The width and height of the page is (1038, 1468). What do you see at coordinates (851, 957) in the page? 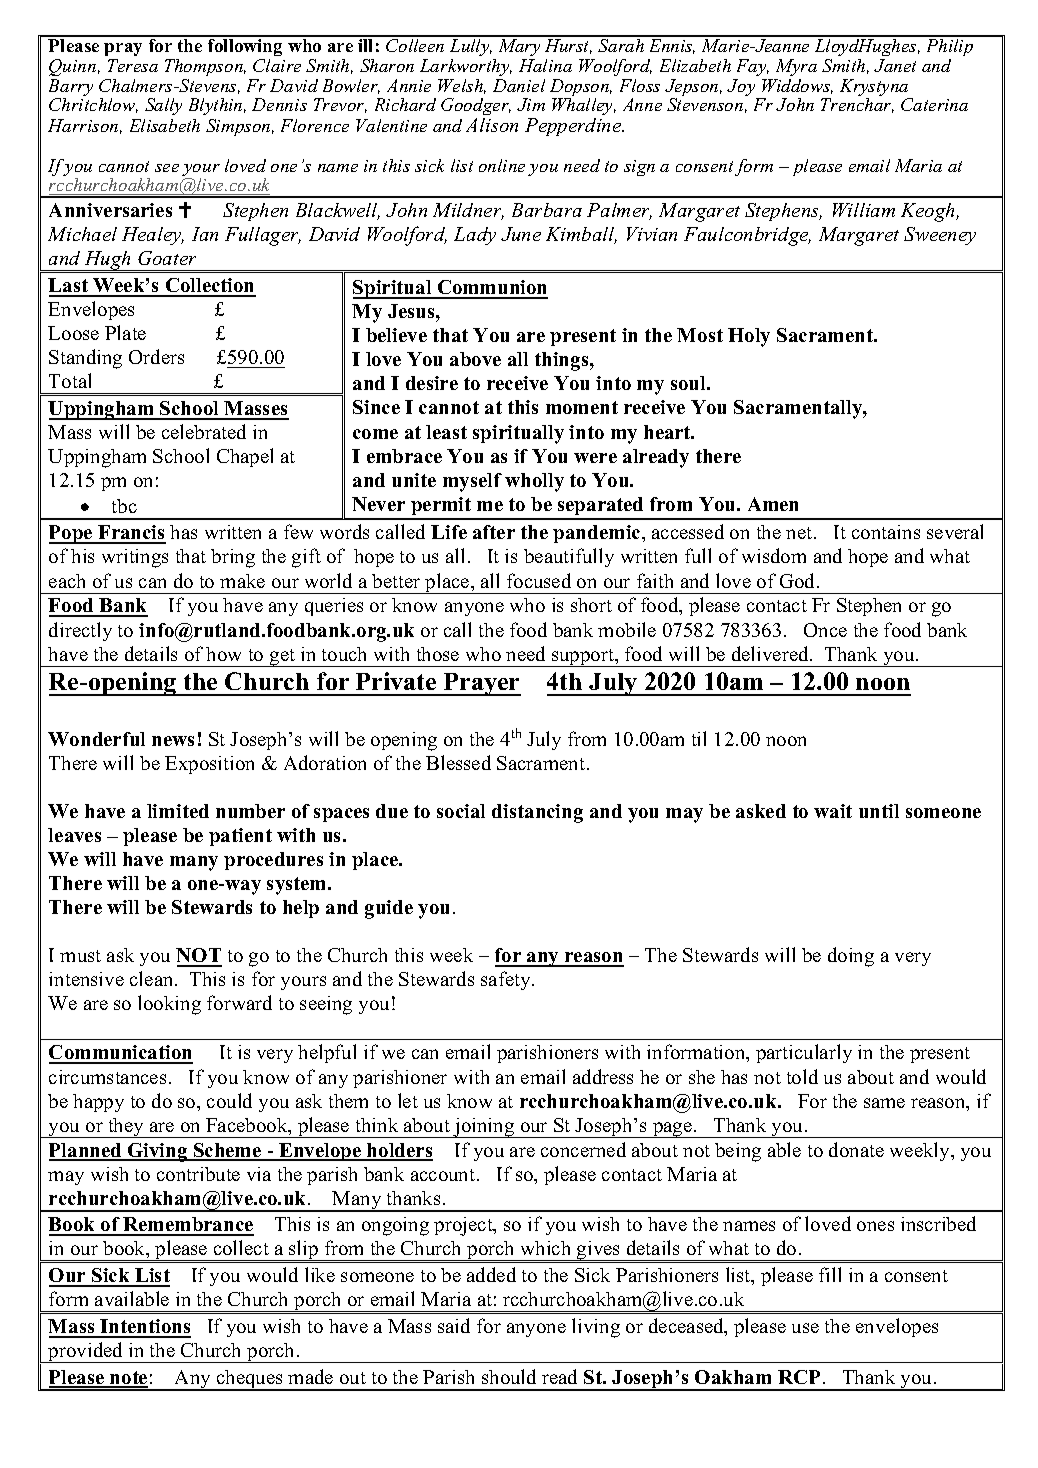
I see `doing` at bounding box center [851, 957].
